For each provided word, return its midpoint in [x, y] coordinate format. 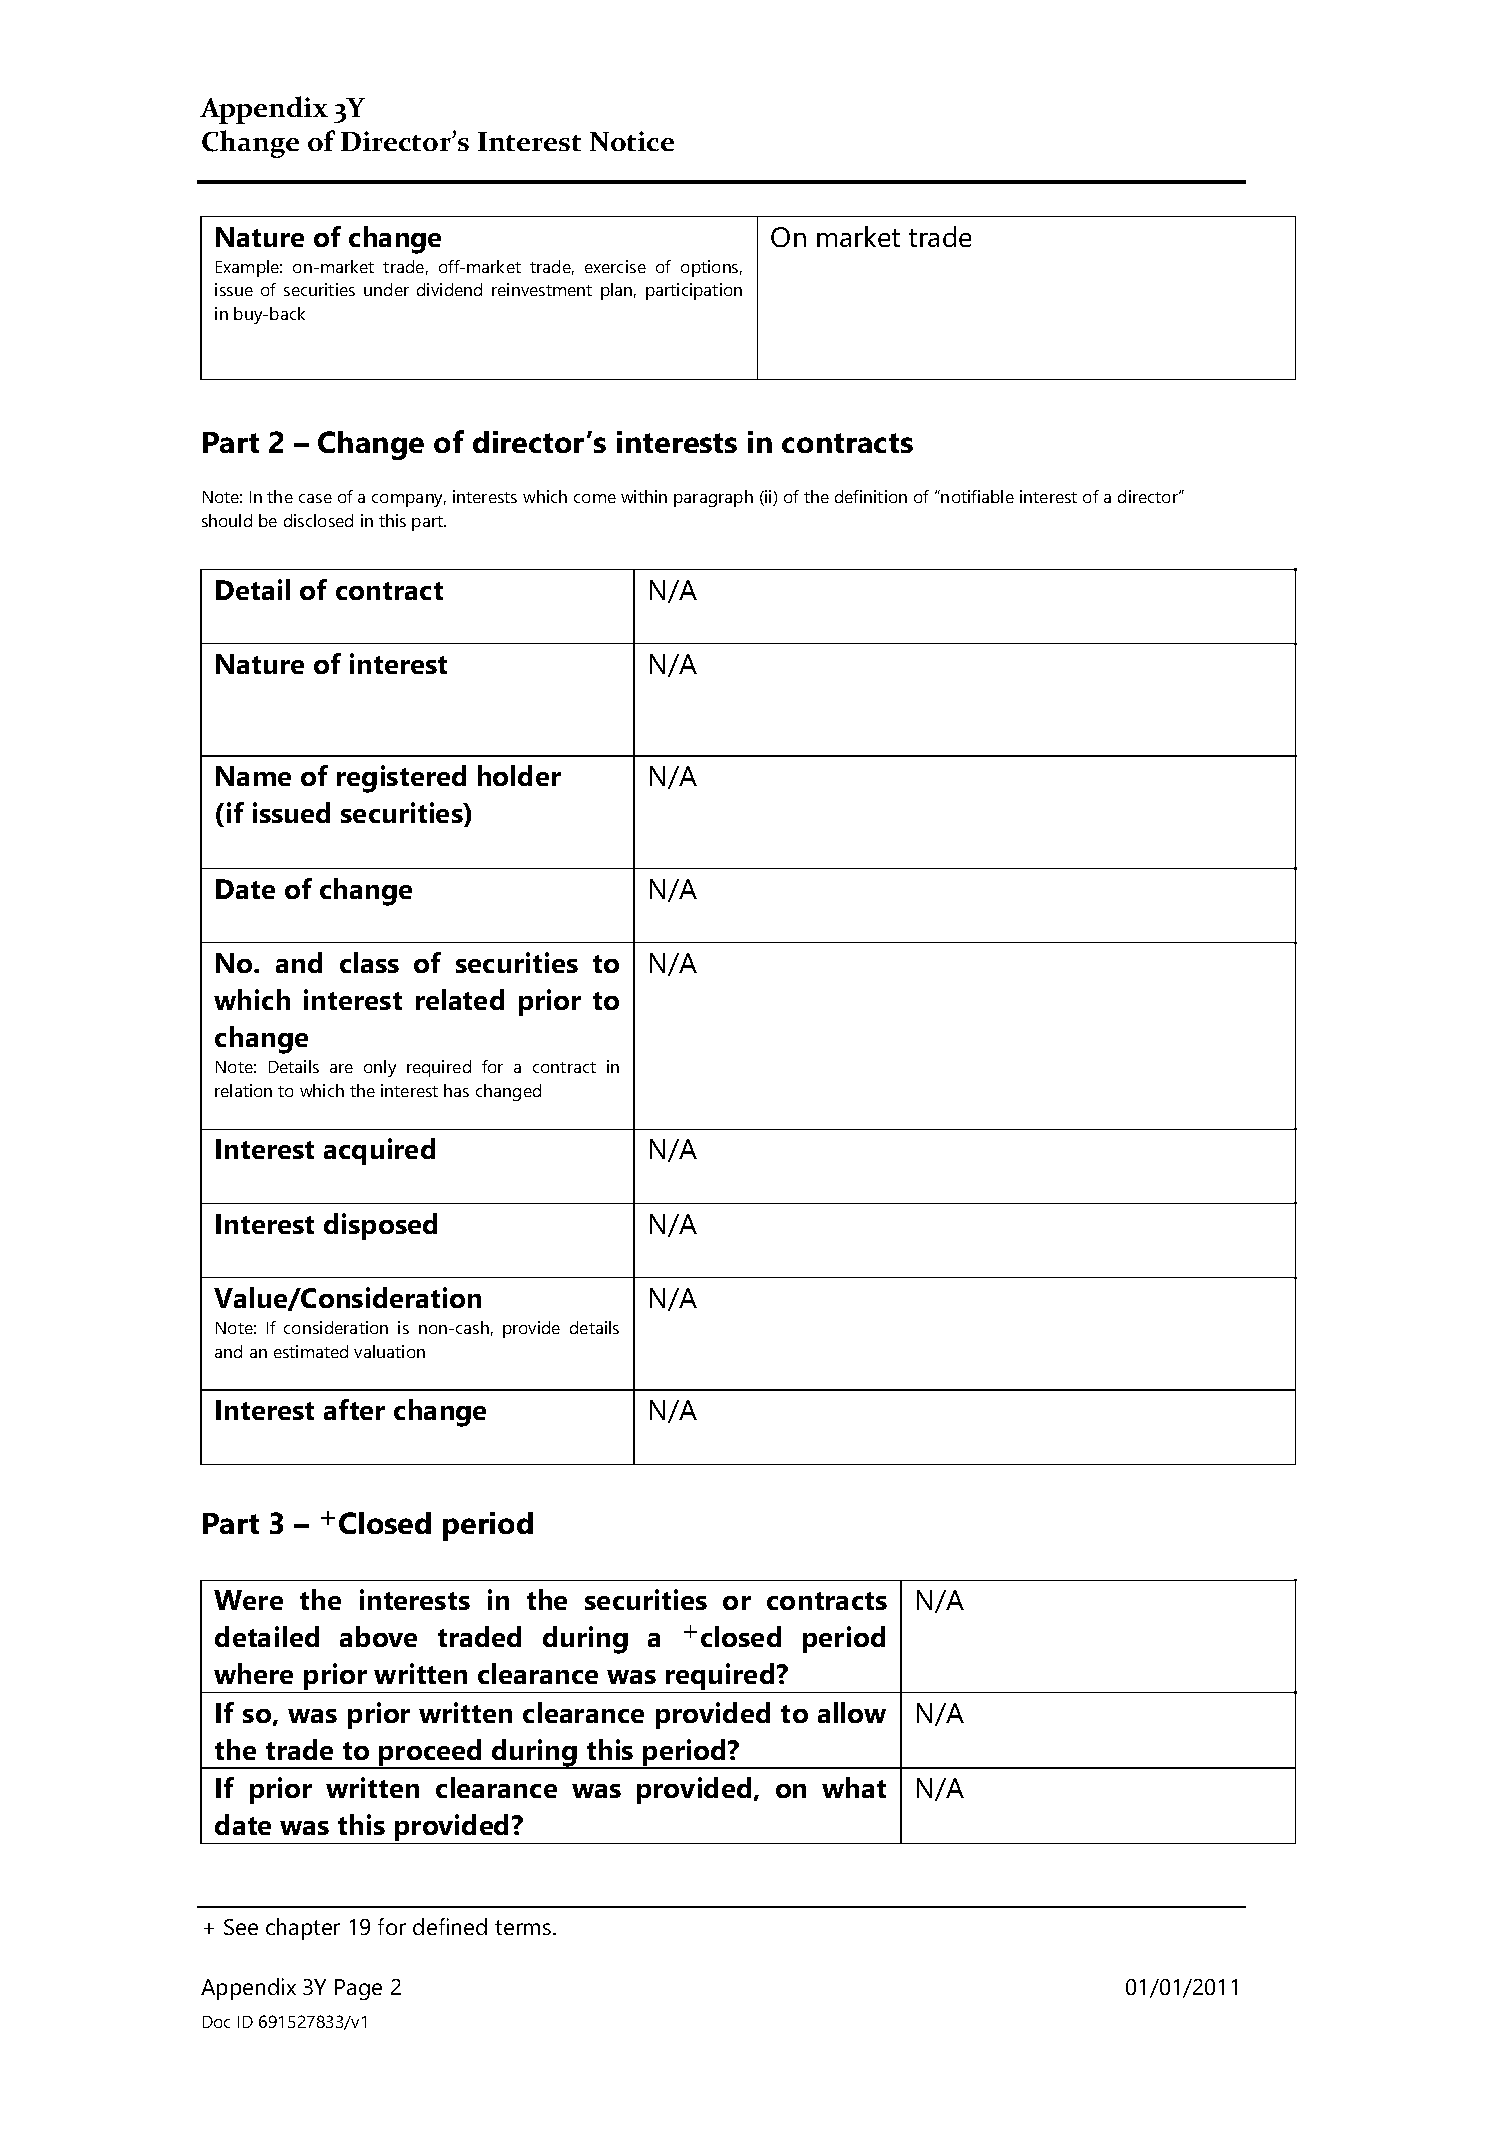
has [456, 1090]
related [460, 999]
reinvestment [542, 289]
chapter [303, 1929]
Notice [632, 141]
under [386, 289]
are [341, 1068]
